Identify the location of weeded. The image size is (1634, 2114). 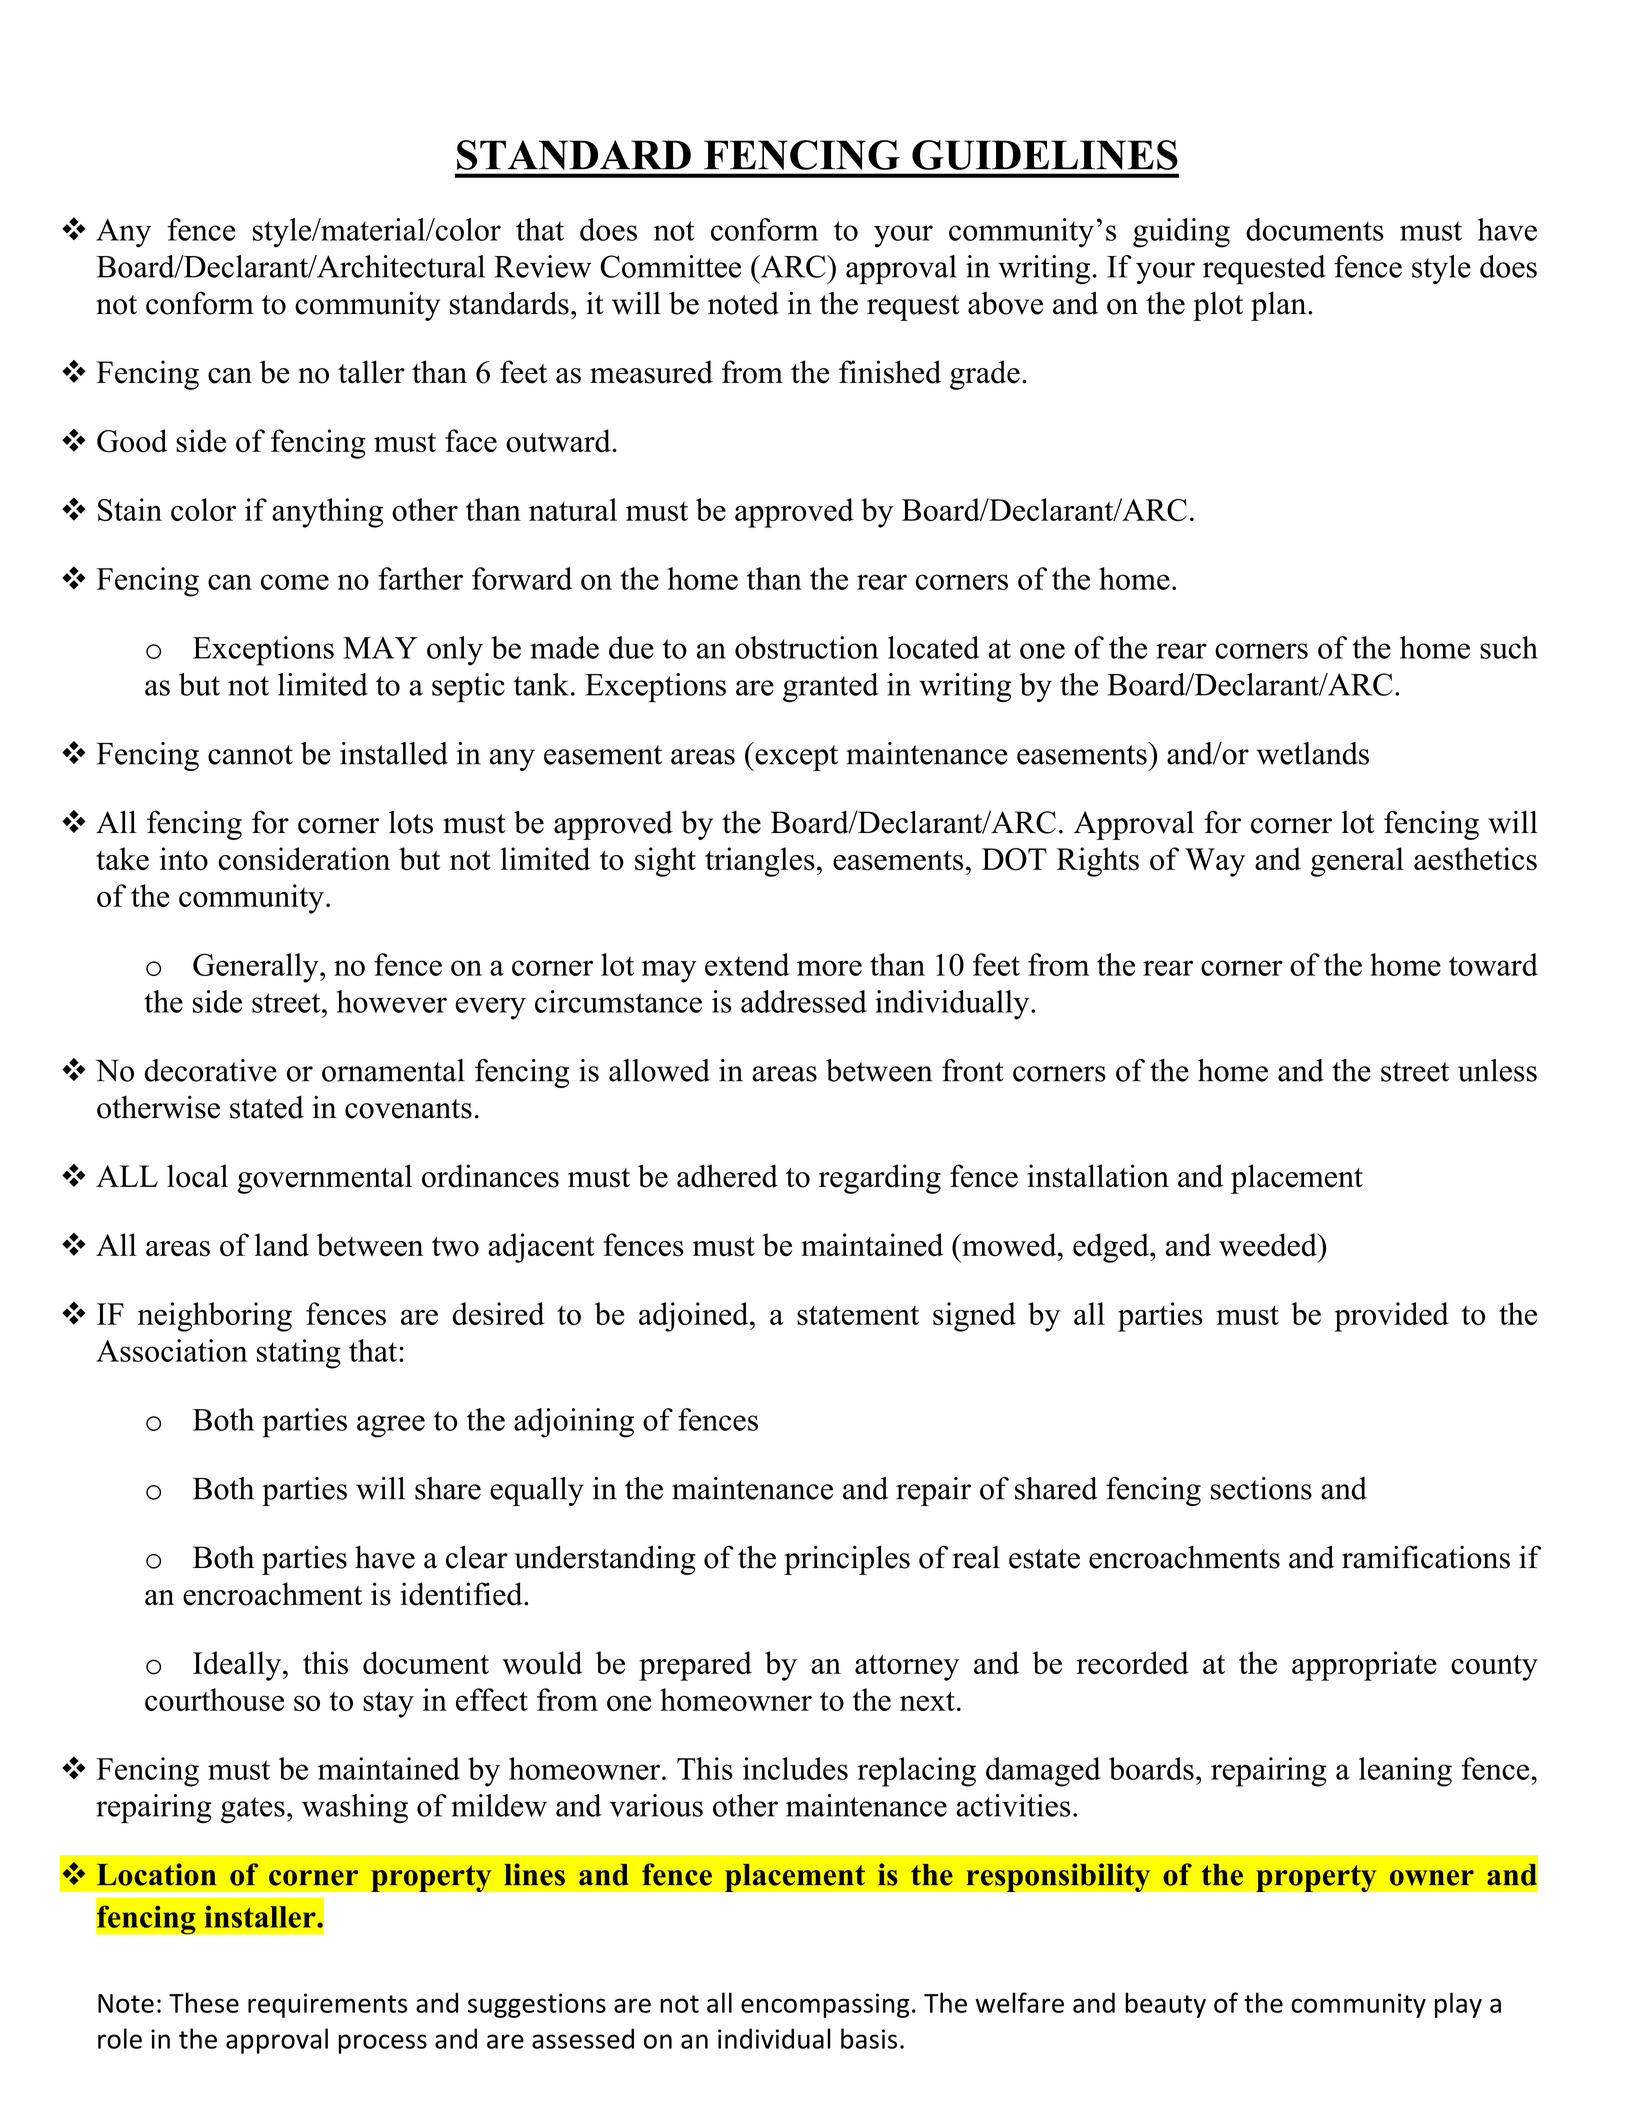
(1269, 1245).
